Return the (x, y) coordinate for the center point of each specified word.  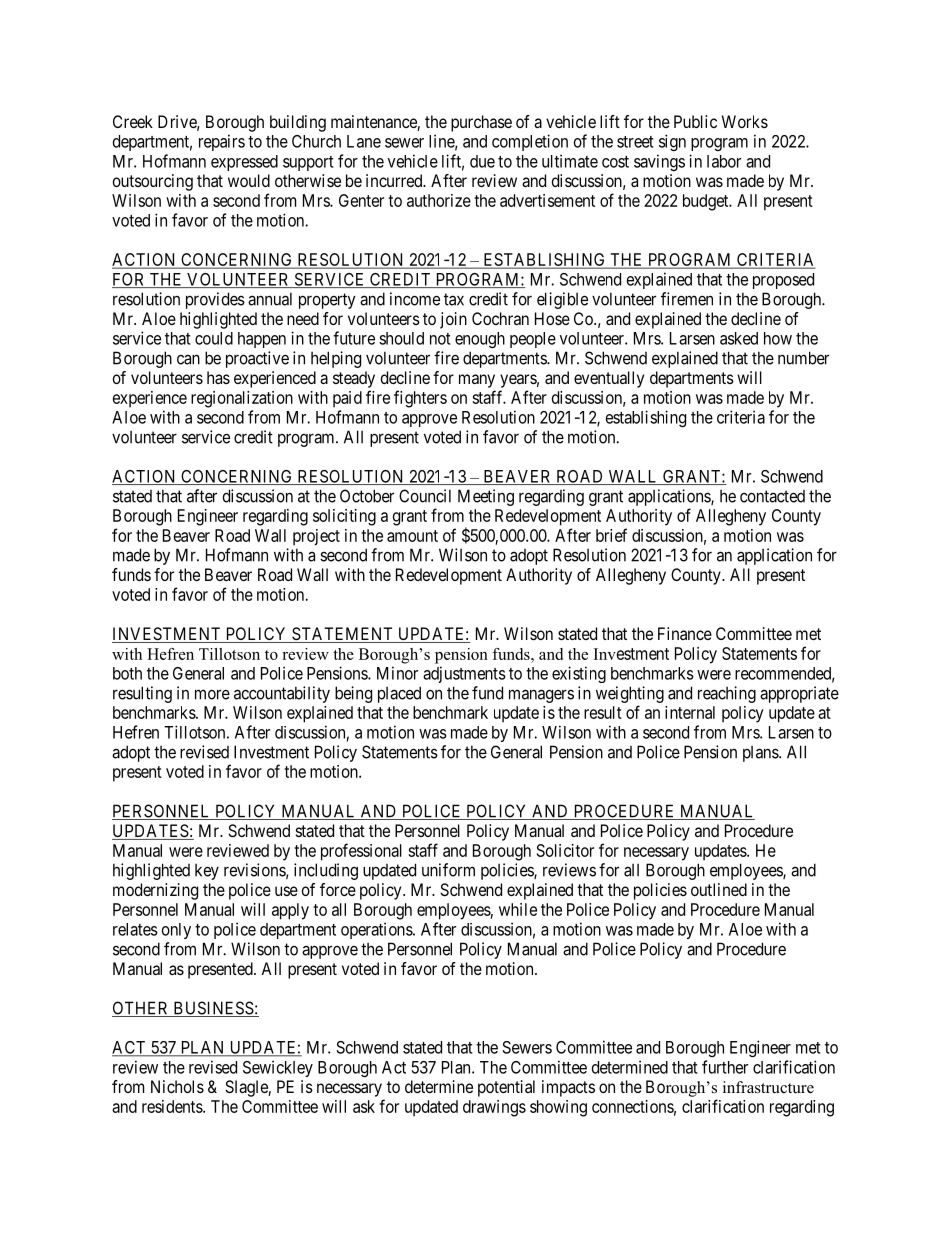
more (212, 694)
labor (724, 161)
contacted (772, 496)
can (188, 359)
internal (690, 712)
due (482, 161)
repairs (222, 142)
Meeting (486, 497)
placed (399, 694)
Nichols (177, 1086)
